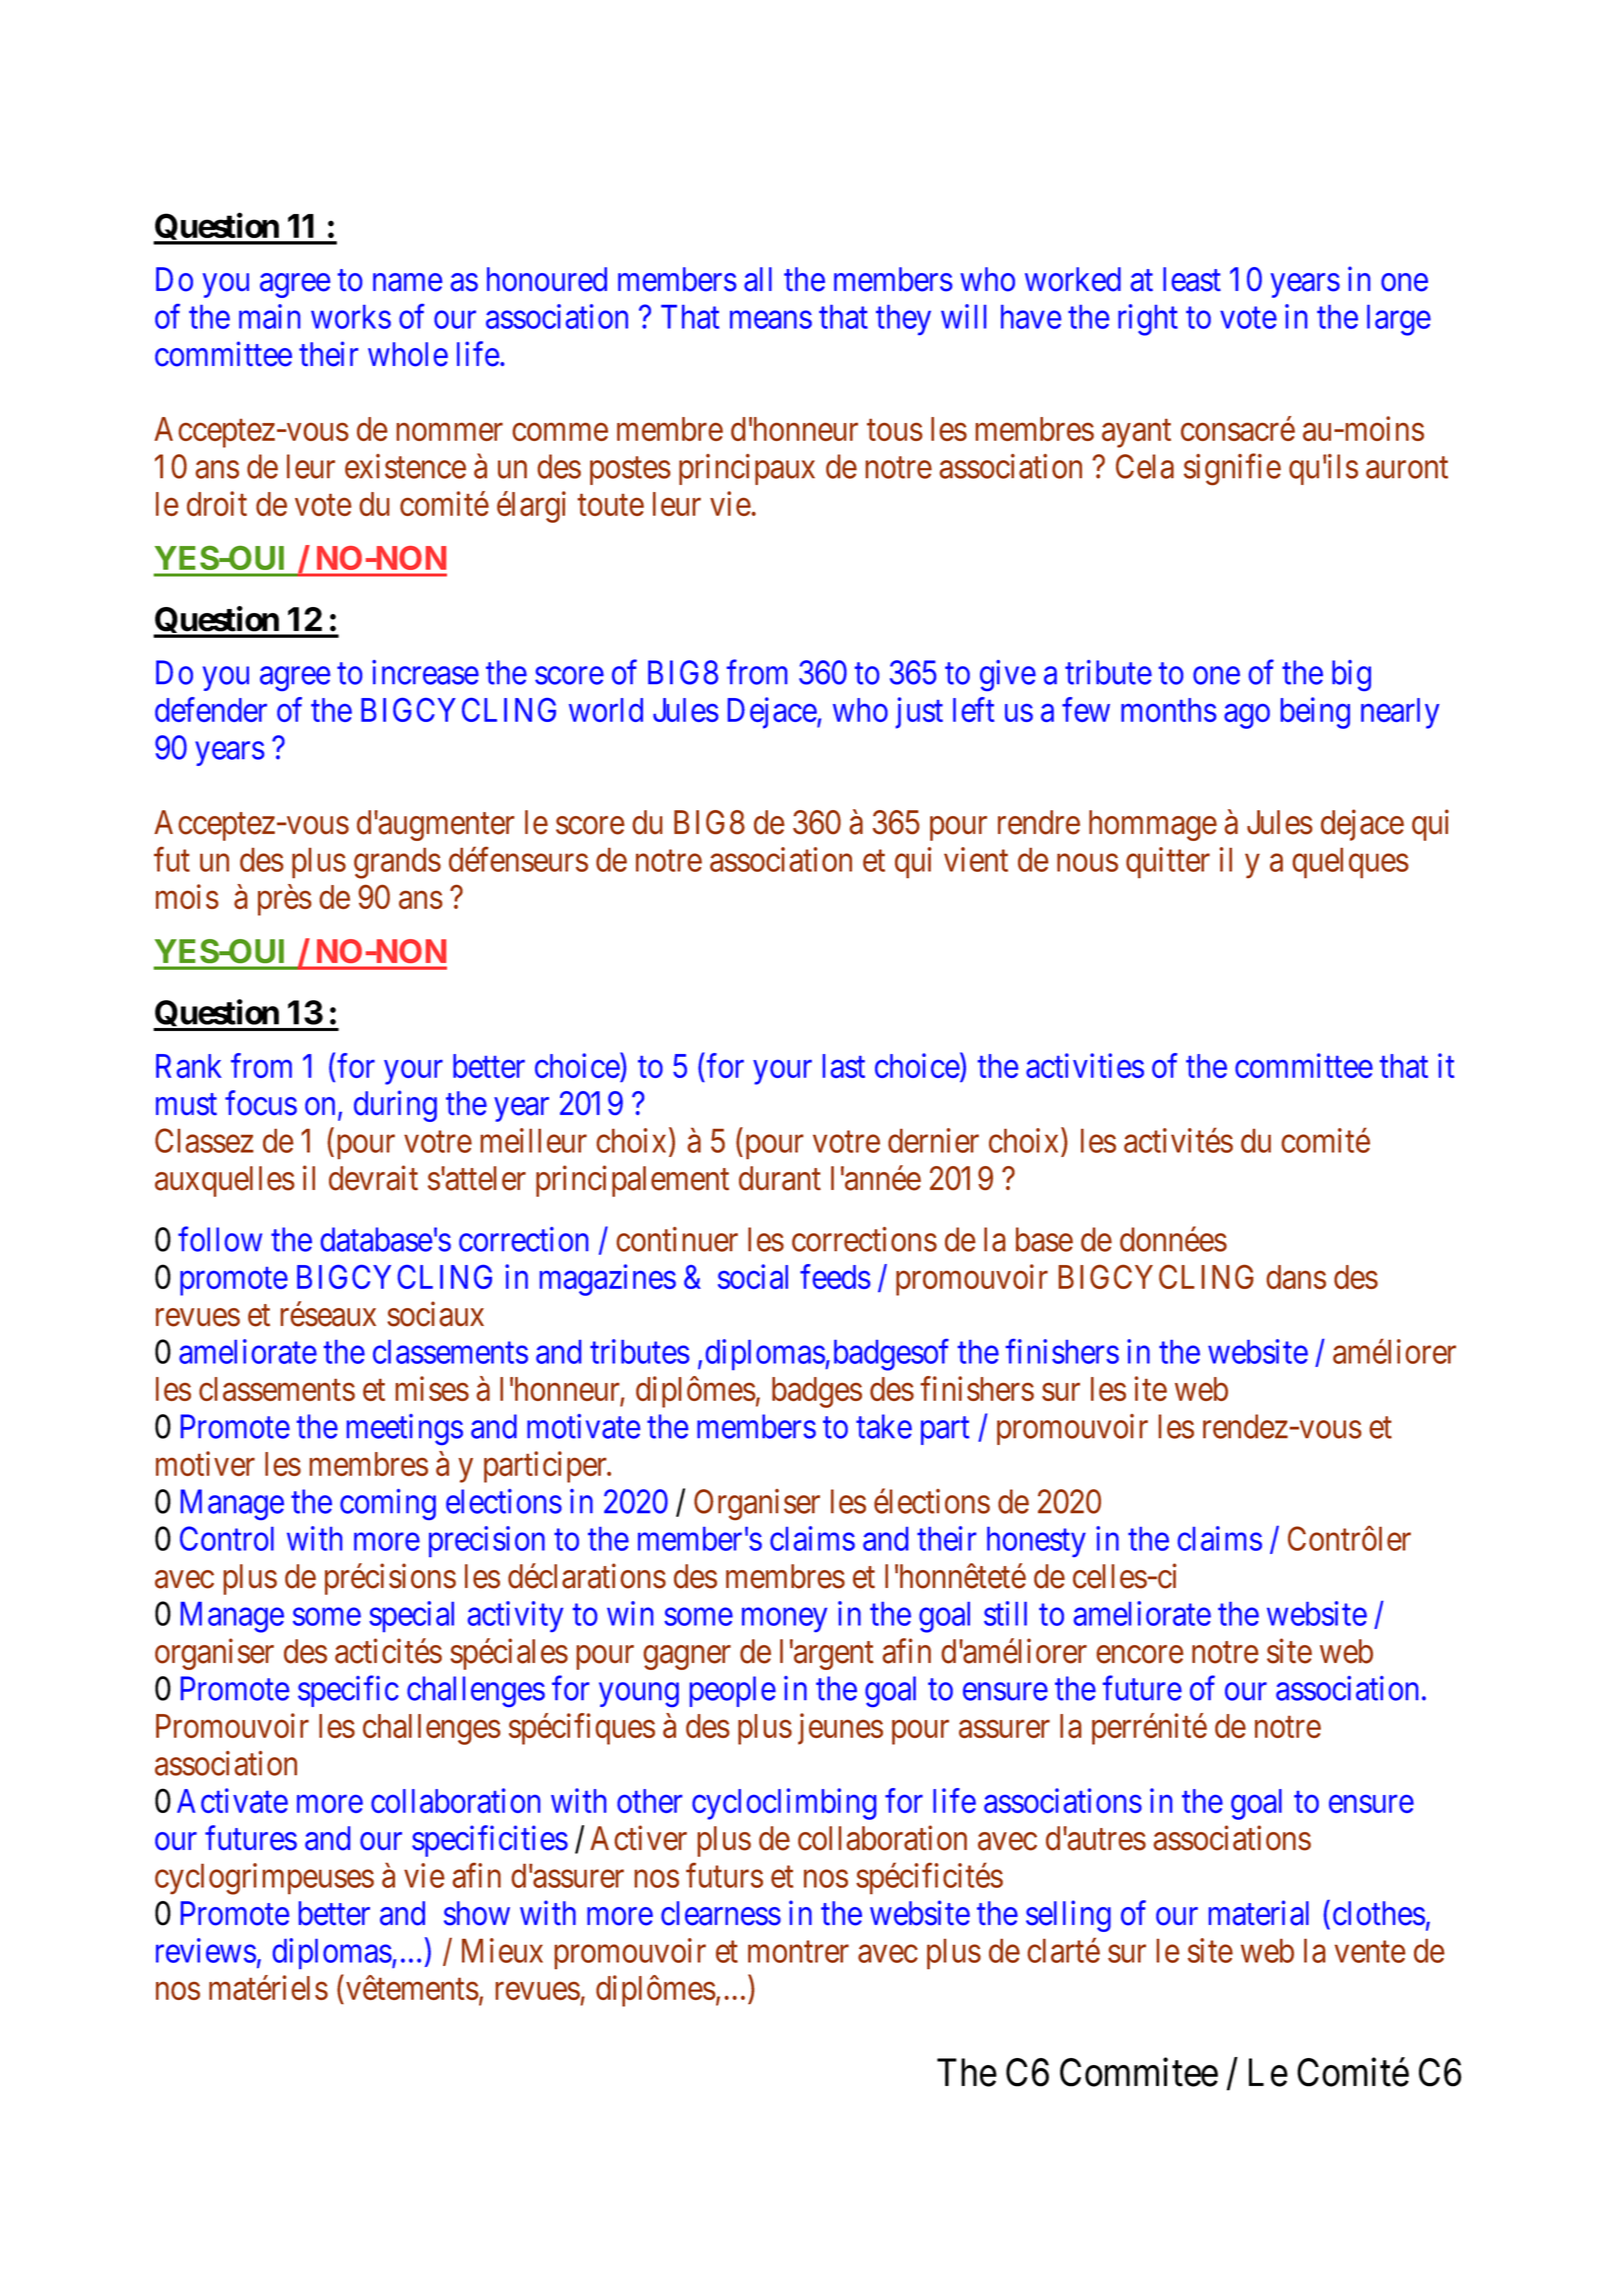 This screenshot has height=2284, width=1615. Describe the element at coordinates (721, 1913) in the screenshot. I see `clearness` at that location.
